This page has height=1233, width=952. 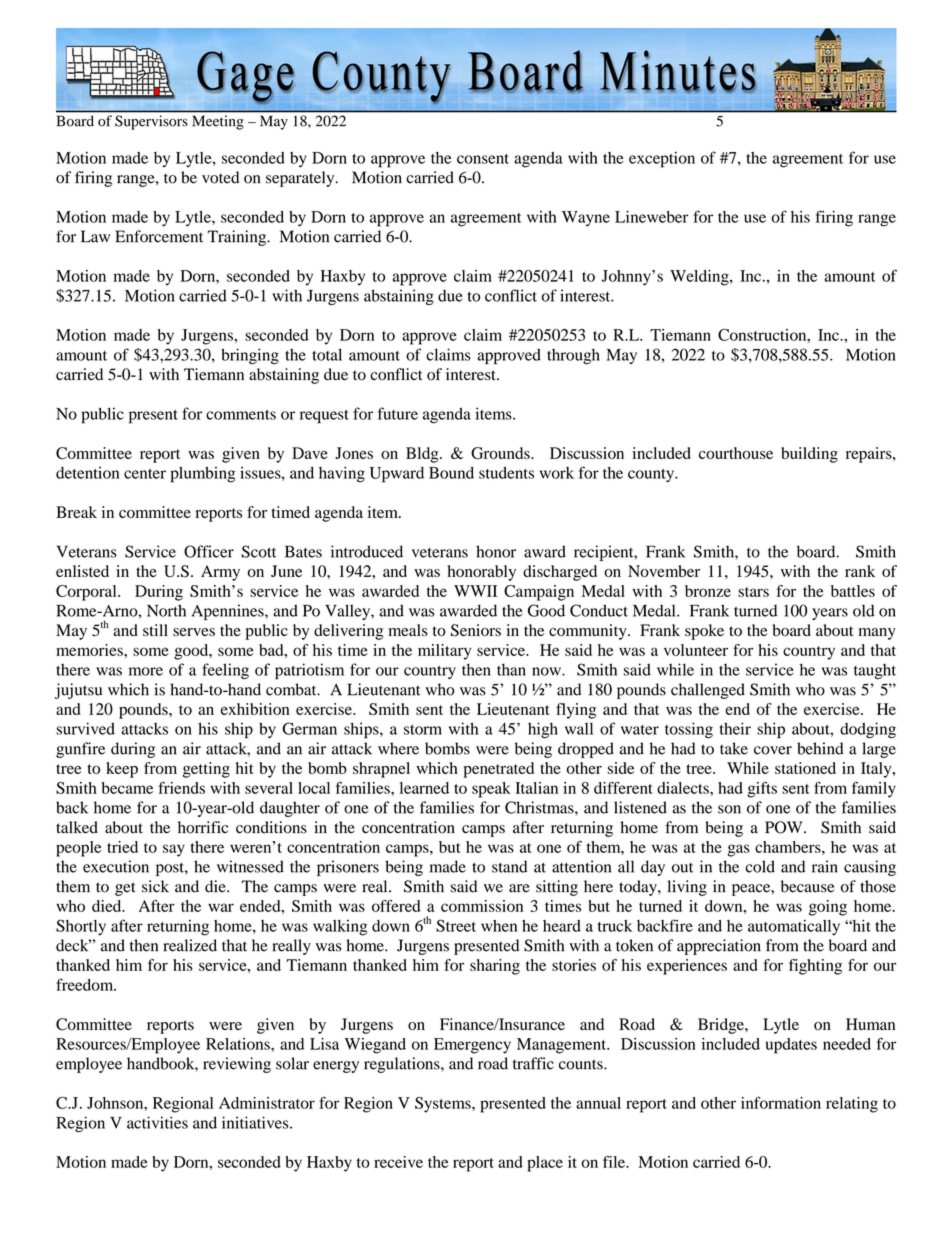 What do you see at coordinates (157, 1122) in the page?
I see `activities` at bounding box center [157, 1122].
